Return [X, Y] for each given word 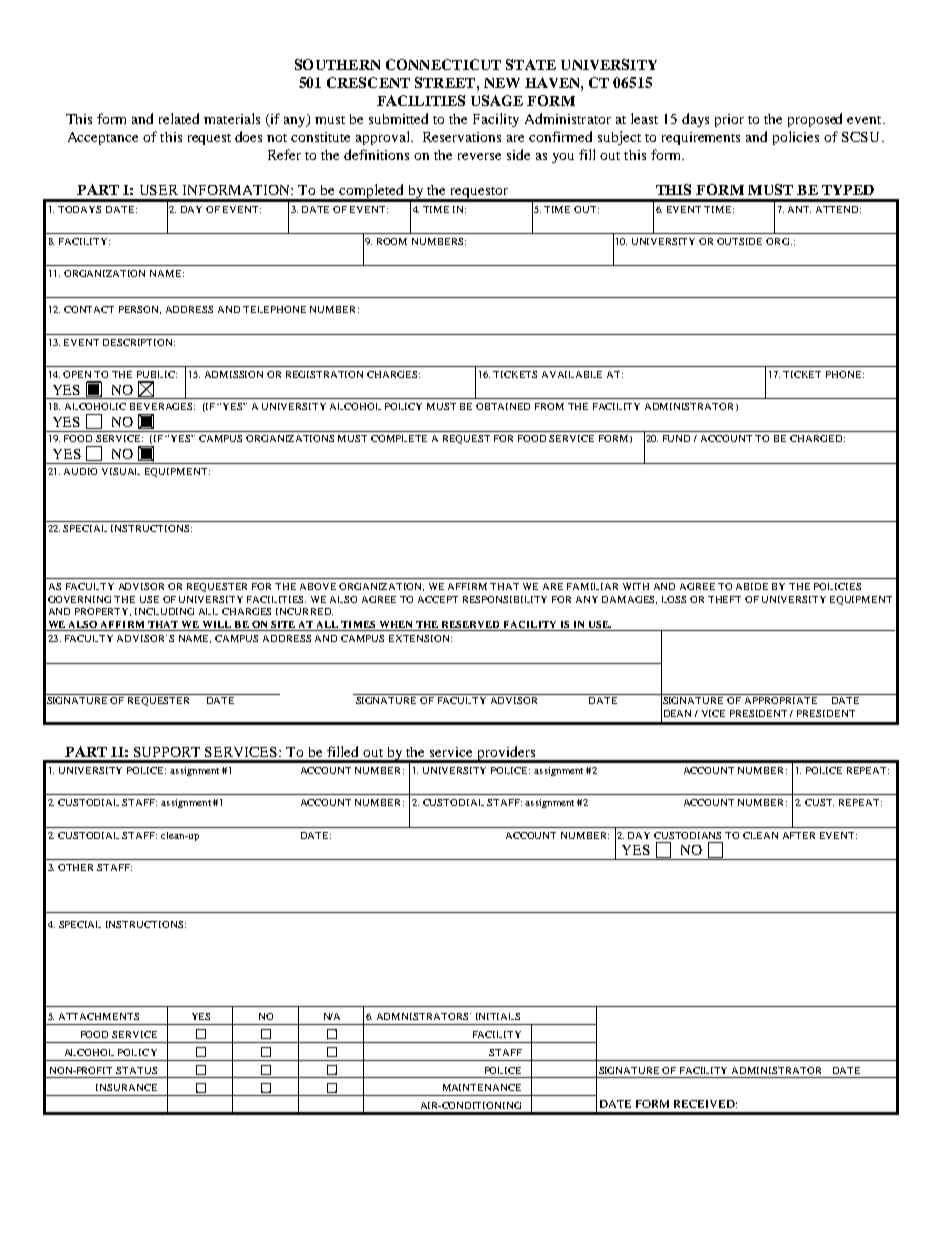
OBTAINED [503, 406]
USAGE [497, 100]
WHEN [396, 626]
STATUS [136, 1070]
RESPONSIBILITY [505, 599]
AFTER [799, 835]
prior [729, 120]
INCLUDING [164, 611]
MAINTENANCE [482, 1087]
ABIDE [752, 586]
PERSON [140, 310]
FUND [676, 438]
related [179, 118]
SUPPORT [167, 752]
